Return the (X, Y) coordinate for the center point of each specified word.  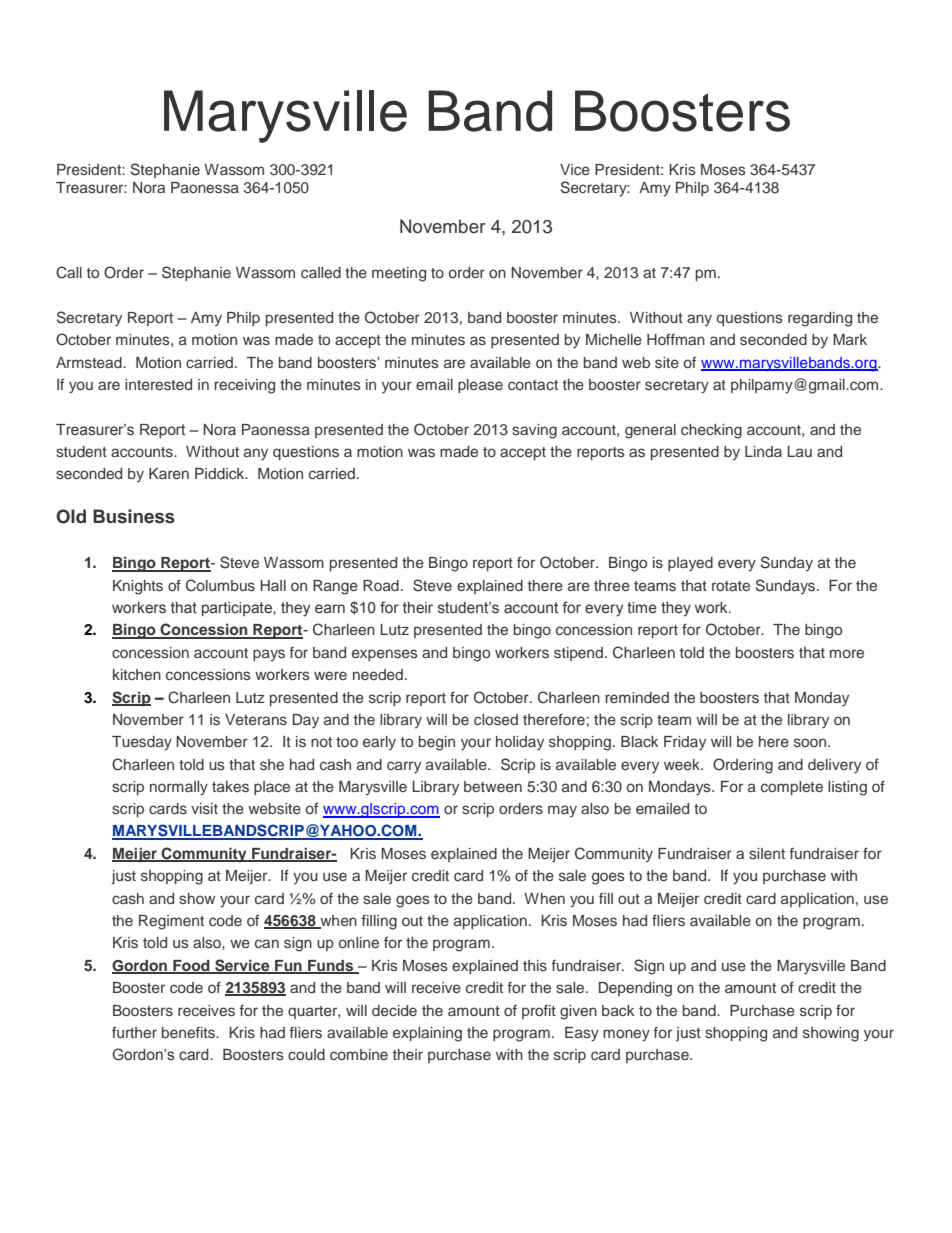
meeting (399, 274)
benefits (189, 1032)
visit (204, 808)
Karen (169, 473)
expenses (385, 655)
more (847, 653)
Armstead (90, 362)
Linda (763, 451)
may (562, 811)
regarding (820, 319)
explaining (427, 1034)
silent (767, 853)
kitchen (137, 674)
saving (534, 431)
